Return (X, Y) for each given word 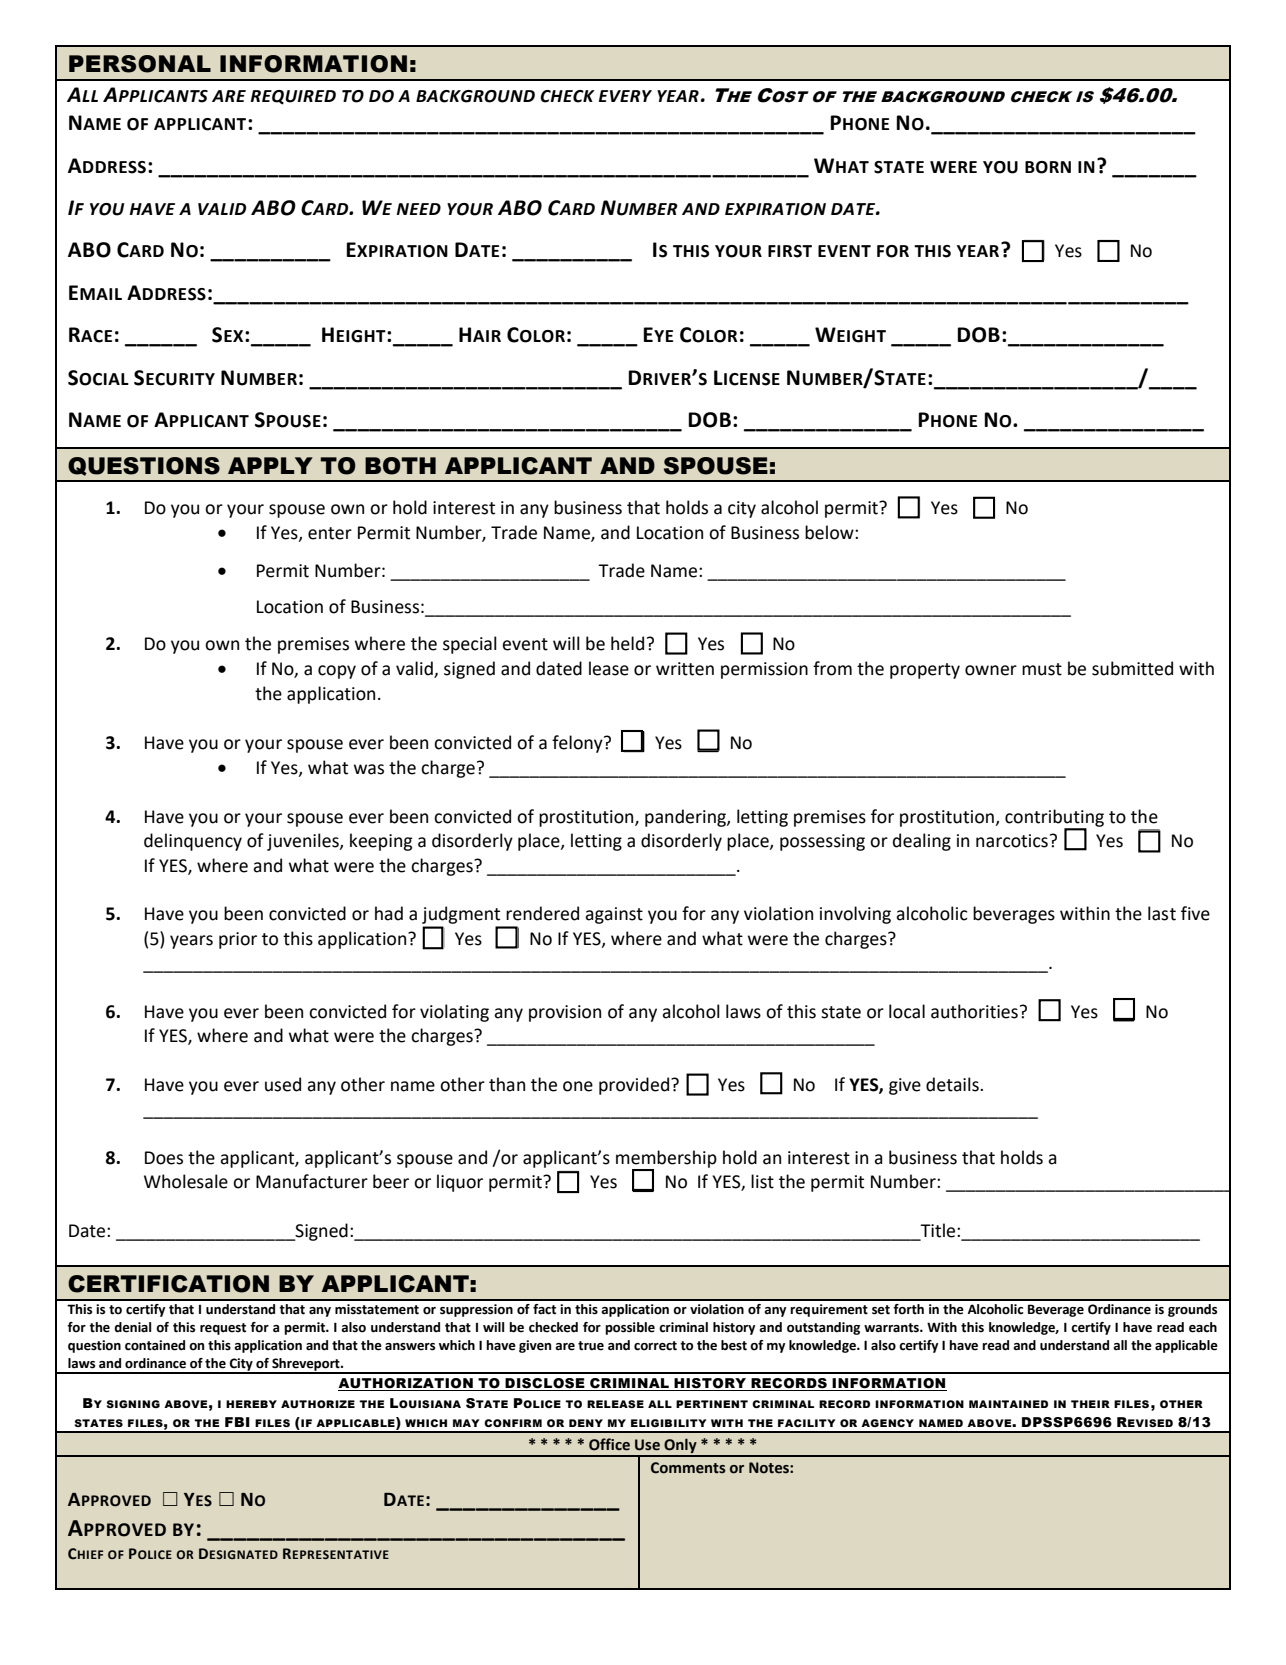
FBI (237, 1422)
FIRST (790, 251)
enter (330, 533)
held (627, 643)
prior (238, 940)
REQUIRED (293, 97)
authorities (974, 1011)
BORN (1048, 167)
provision (565, 1013)
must (1042, 669)
